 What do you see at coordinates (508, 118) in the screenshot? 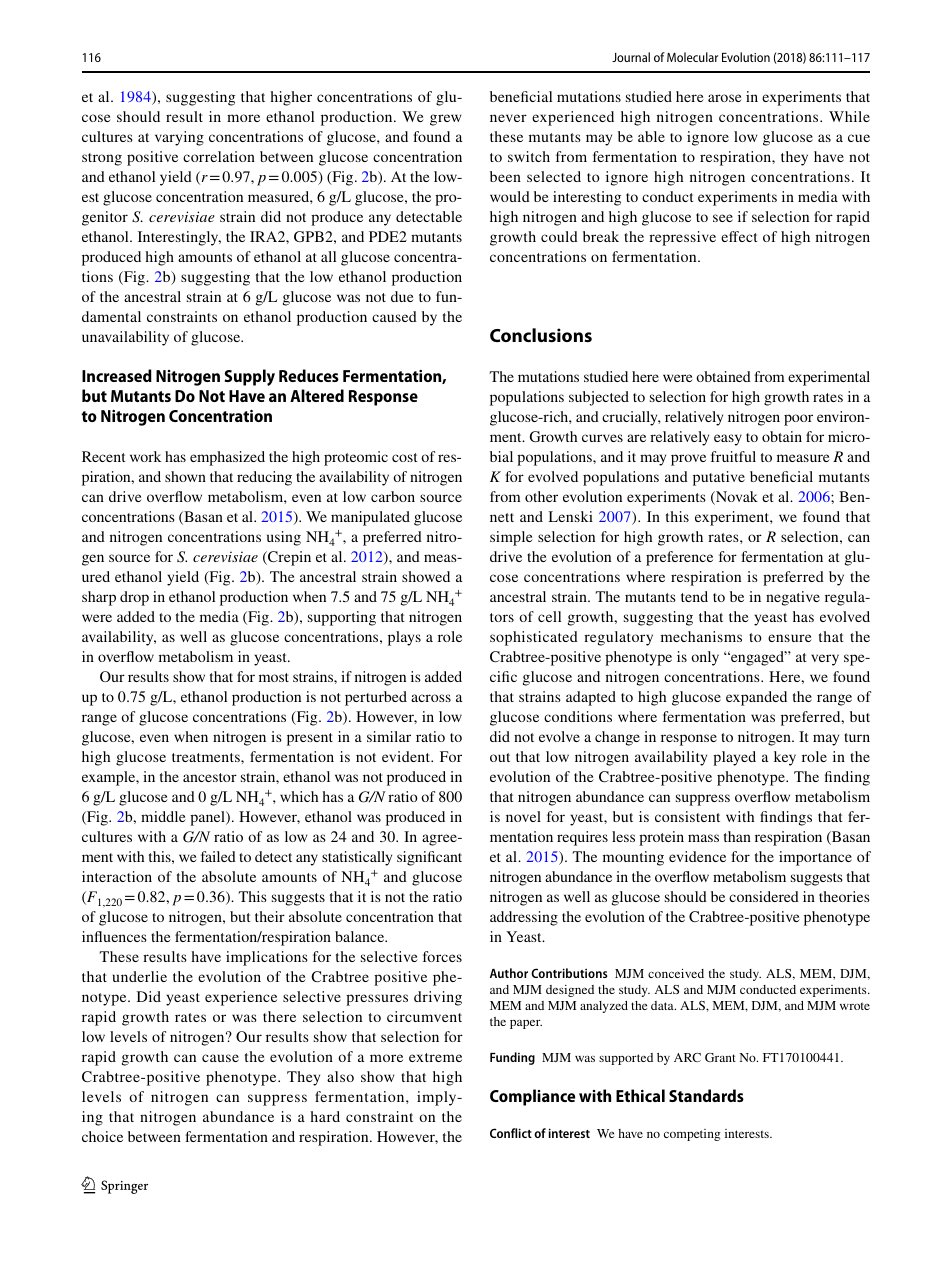
I see `never` at bounding box center [508, 118].
